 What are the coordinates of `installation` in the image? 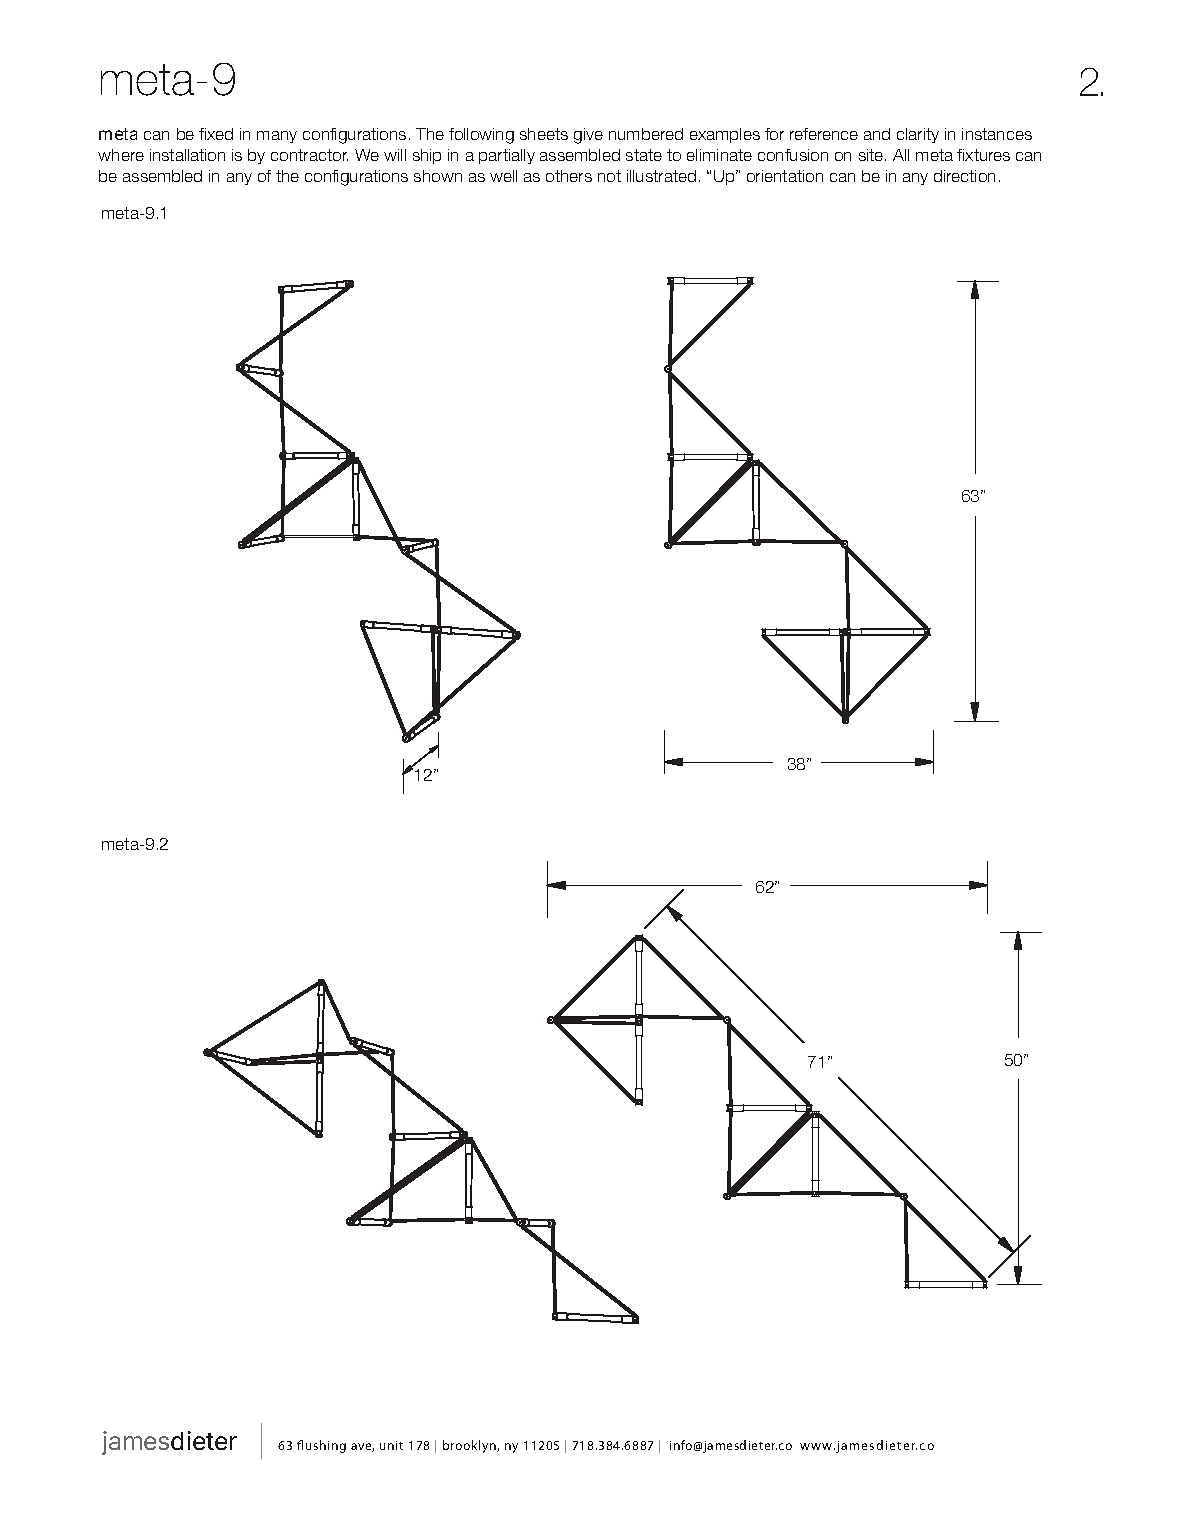 It's located at (187, 155).
